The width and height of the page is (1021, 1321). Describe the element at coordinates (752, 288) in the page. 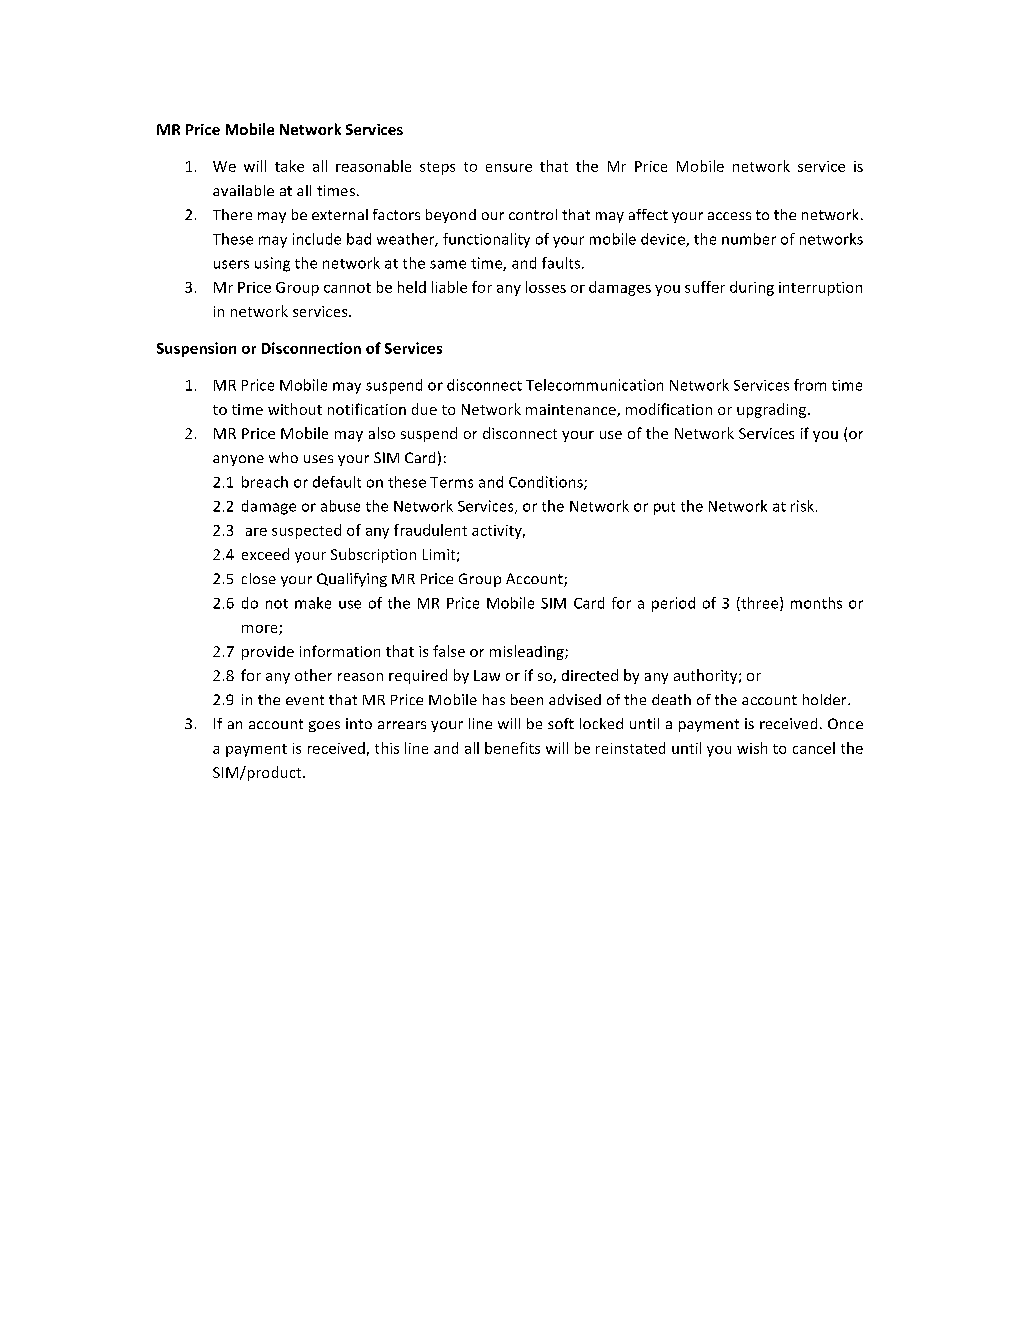

I see `during` at that location.
